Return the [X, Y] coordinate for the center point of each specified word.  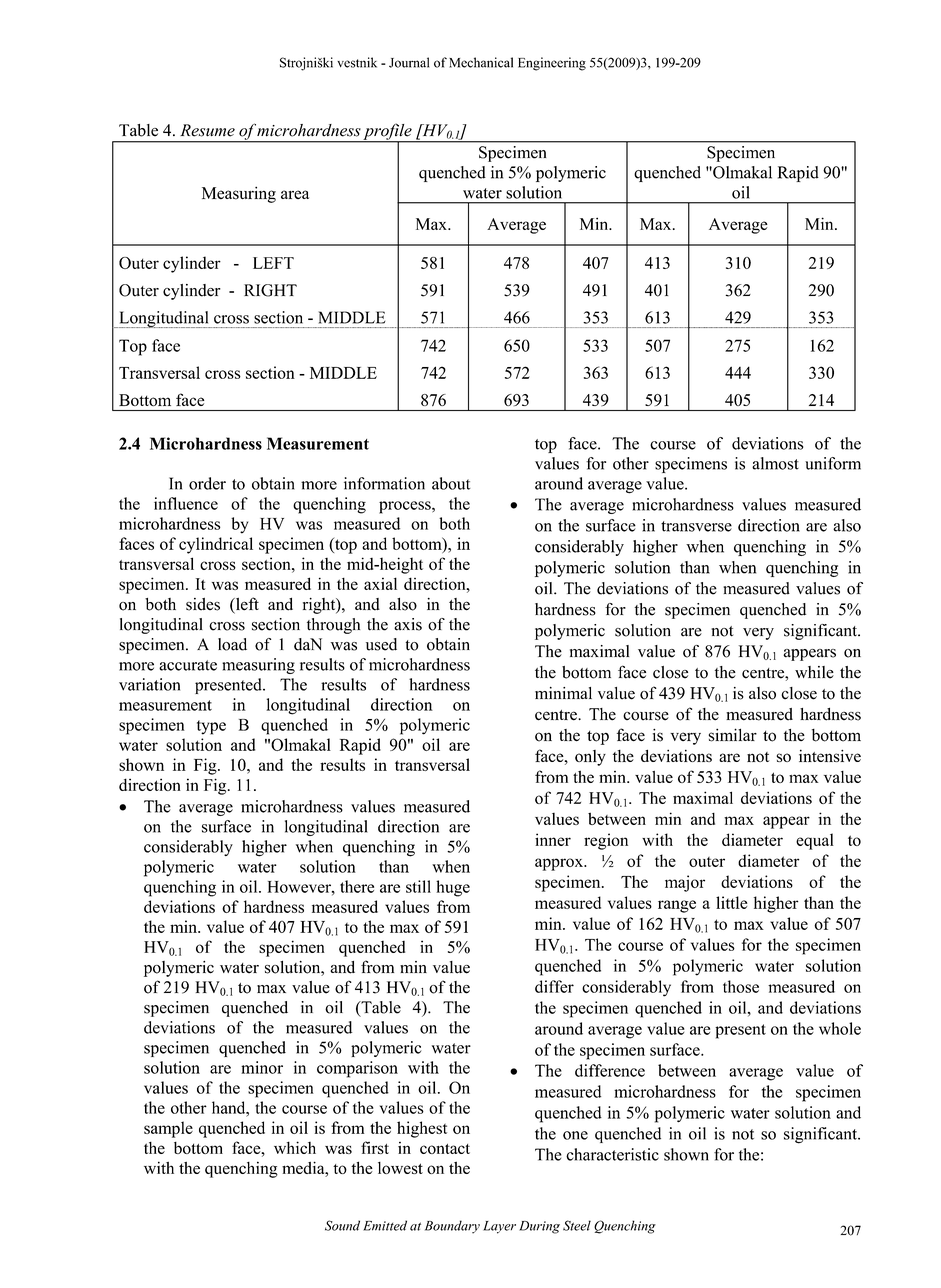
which [295, 1147]
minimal [563, 693]
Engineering [552, 64]
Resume [207, 130]
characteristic [612, 1154]
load [232, 644]
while [814, 672]
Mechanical [481, 62]
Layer [499, 1227]
